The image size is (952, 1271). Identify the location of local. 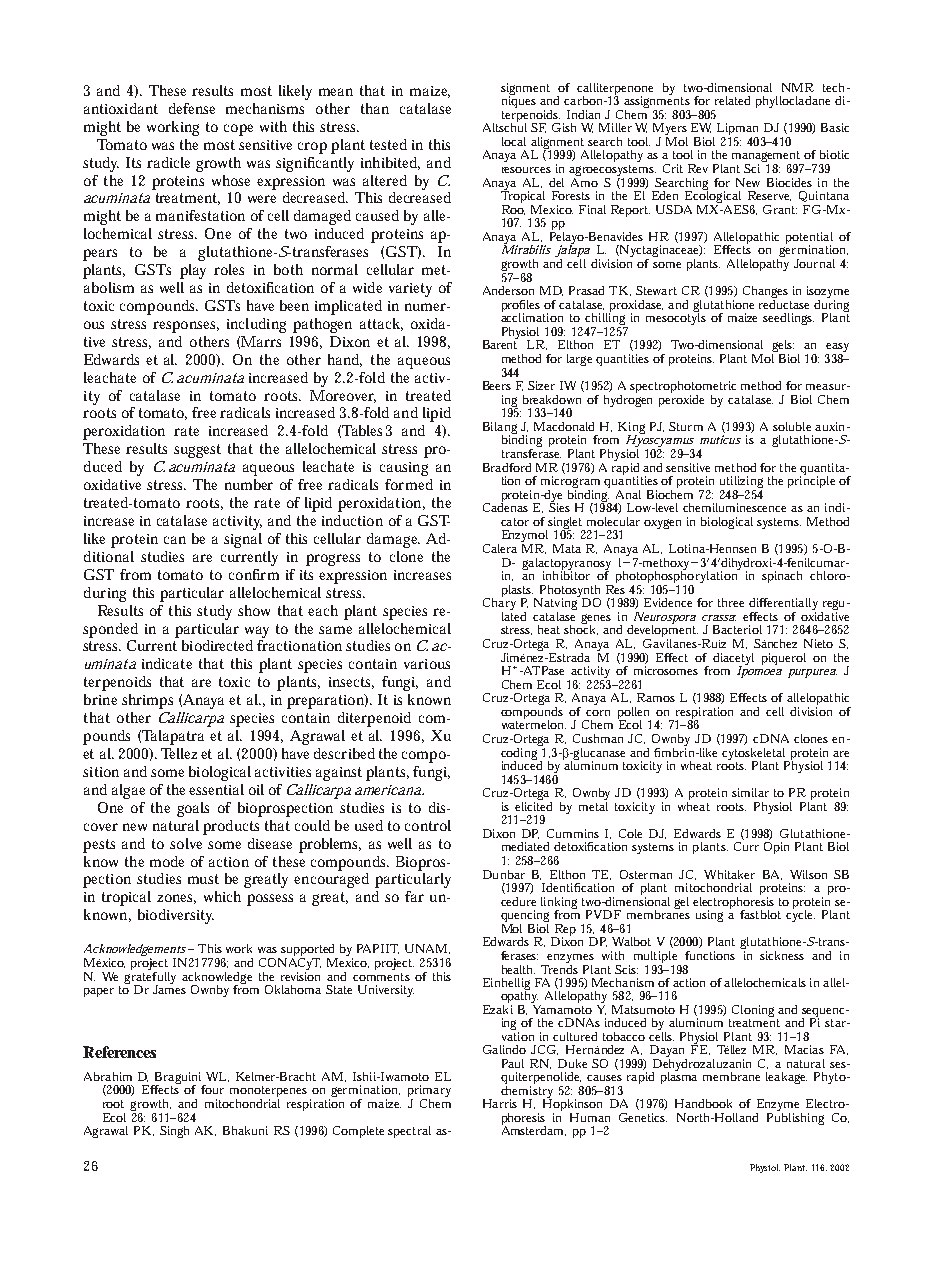
(514, 141).
